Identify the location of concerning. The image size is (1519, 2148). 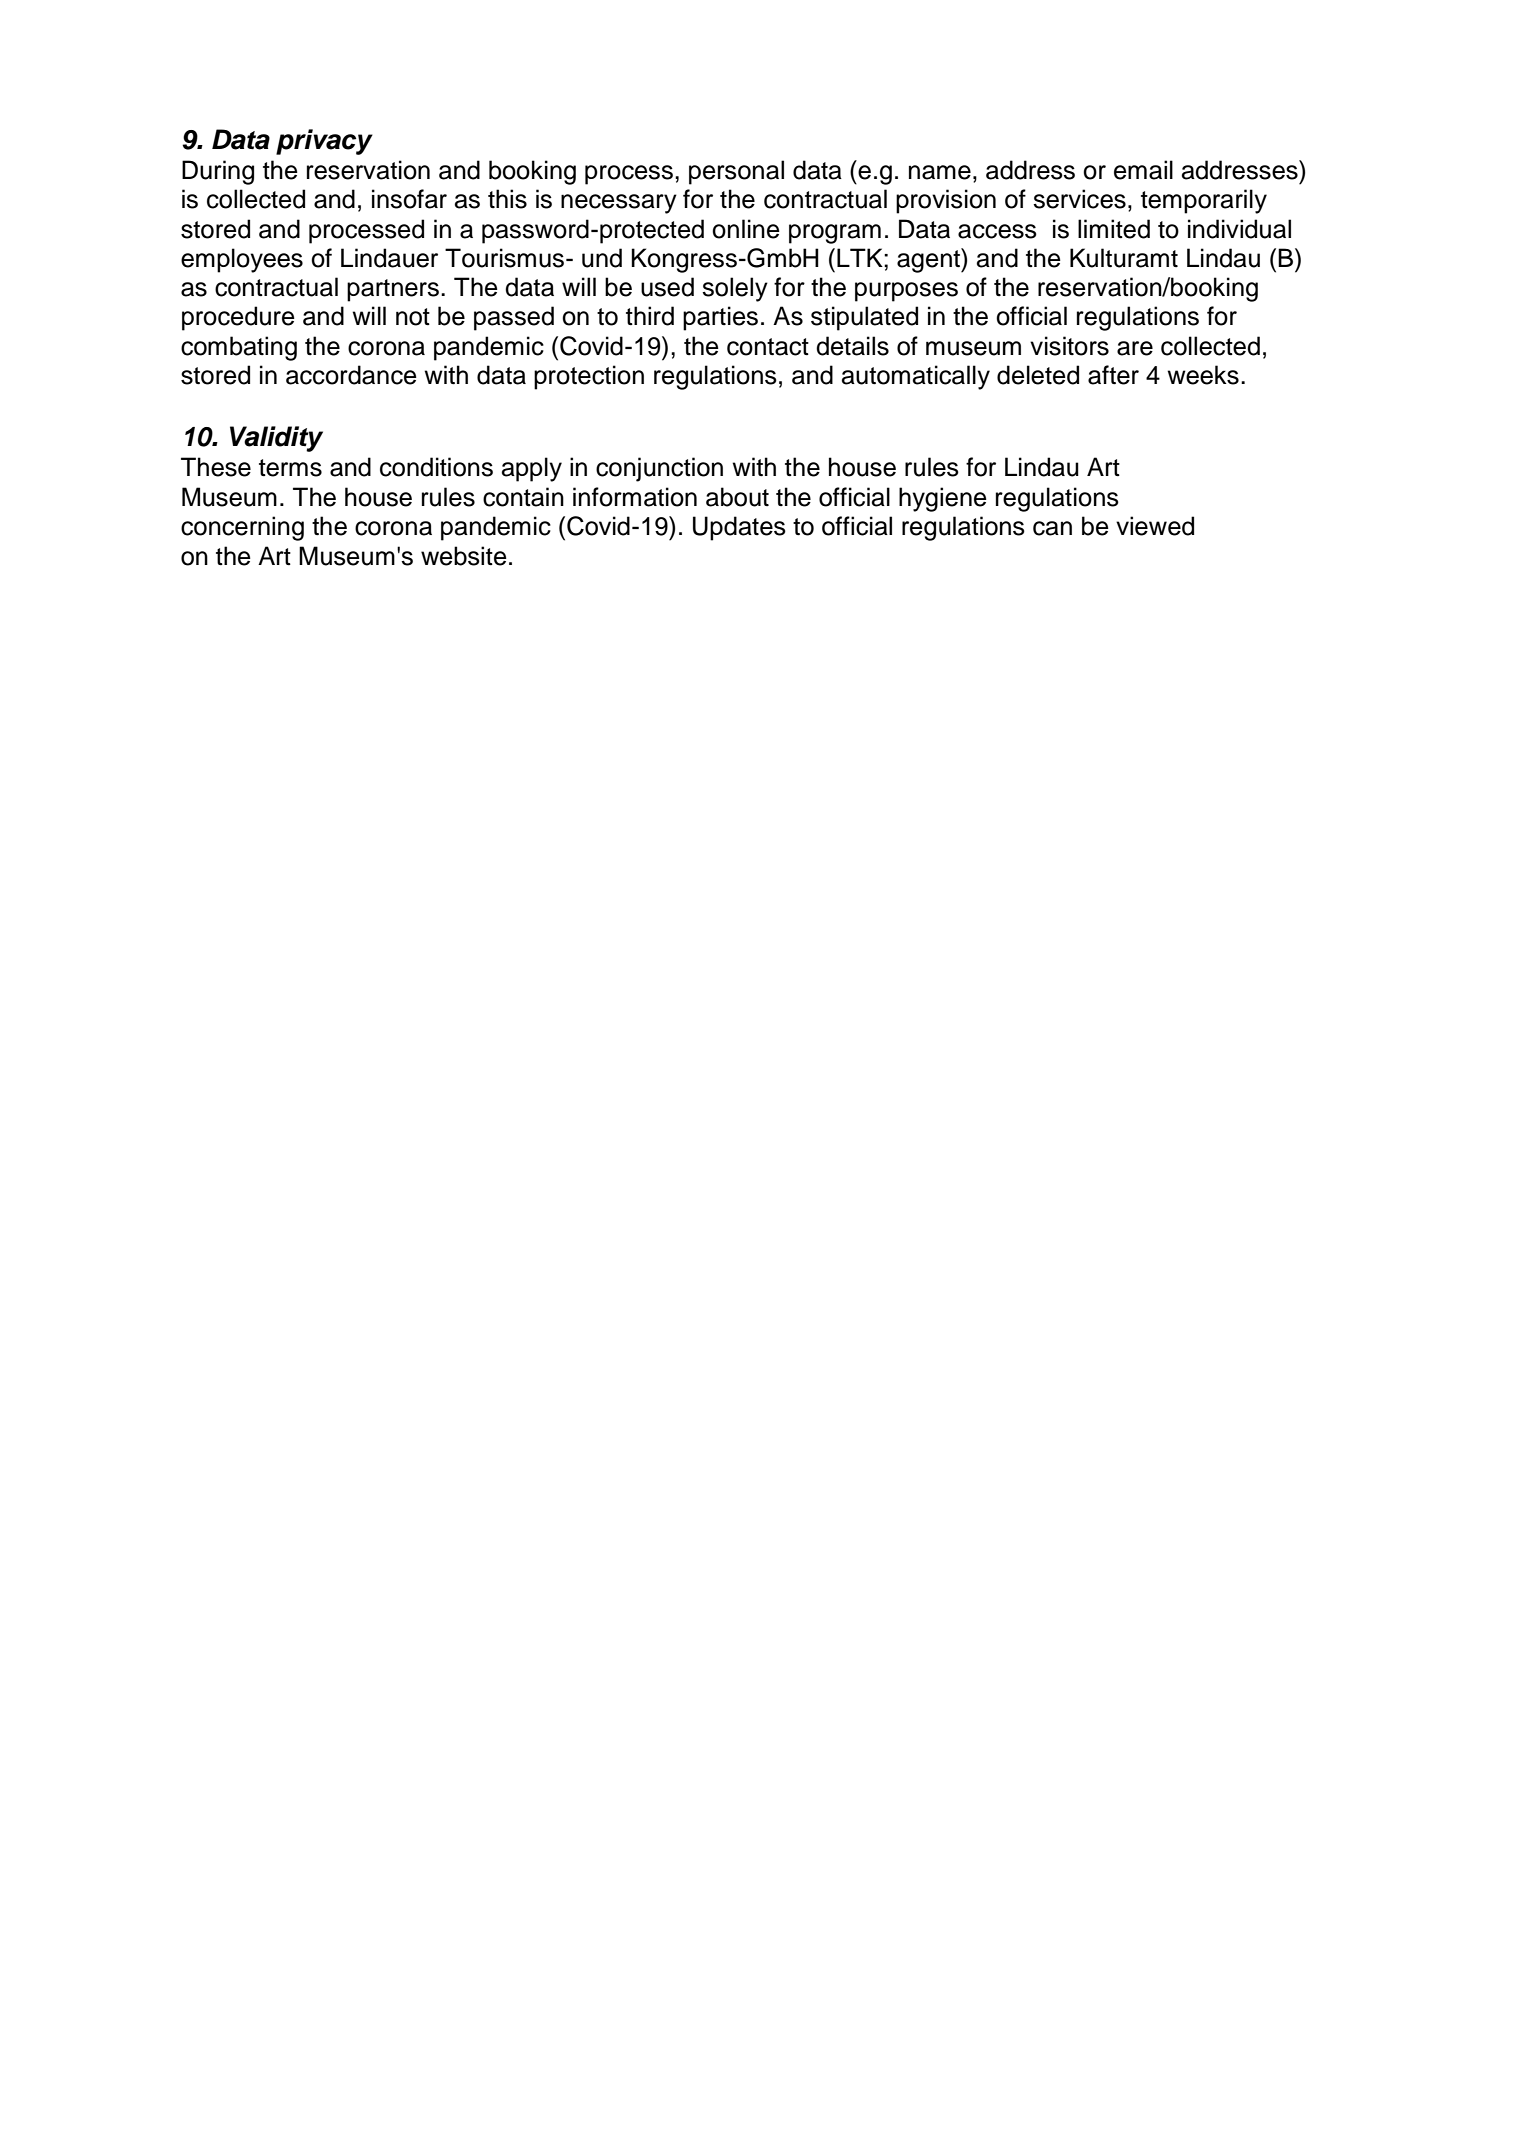
(242, 528).
